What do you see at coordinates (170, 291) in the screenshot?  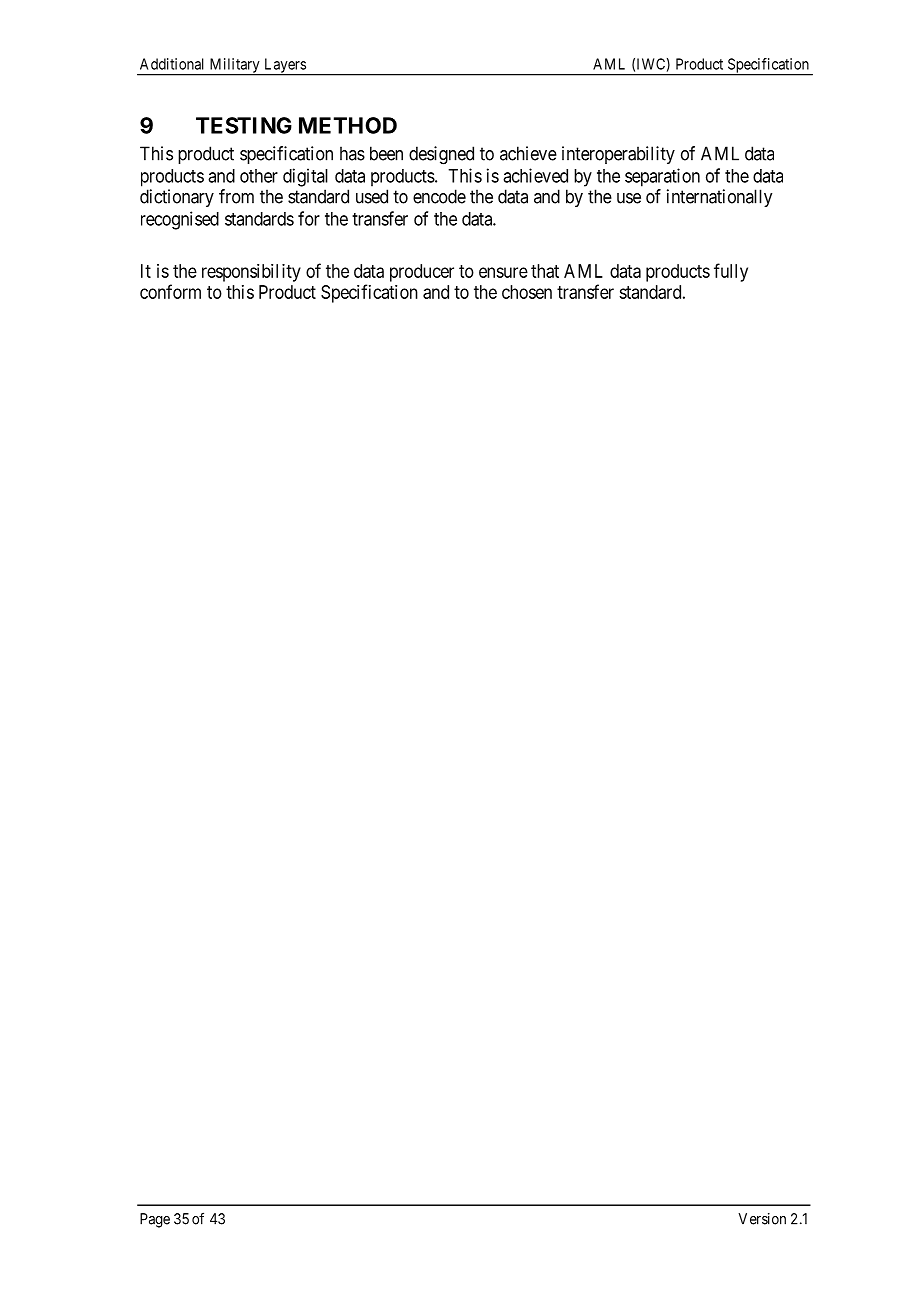 I see `conform` at bounding box center [170, 291].
